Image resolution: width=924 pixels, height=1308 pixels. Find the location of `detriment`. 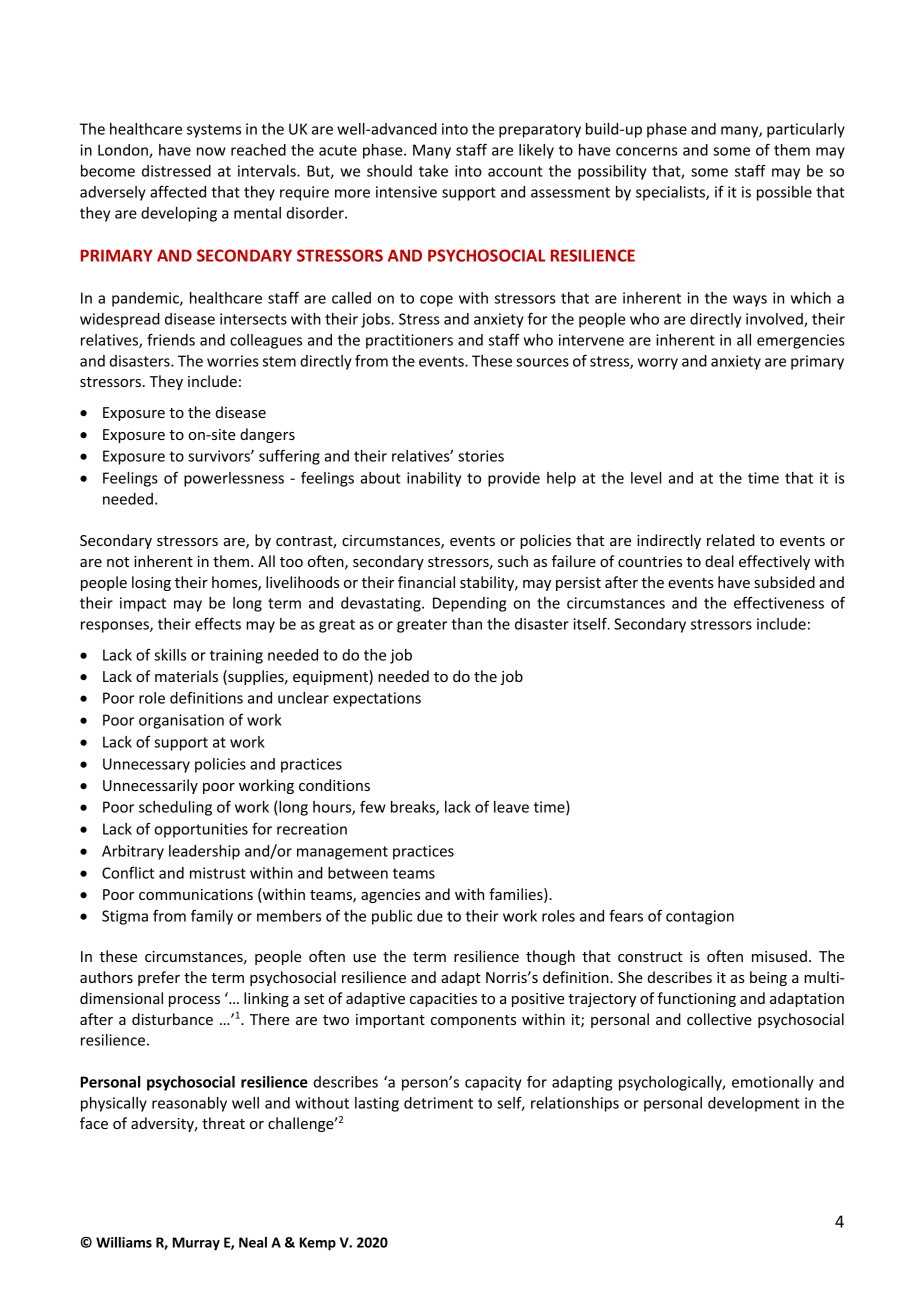

detriment is located at coordinates (438, 1103).
